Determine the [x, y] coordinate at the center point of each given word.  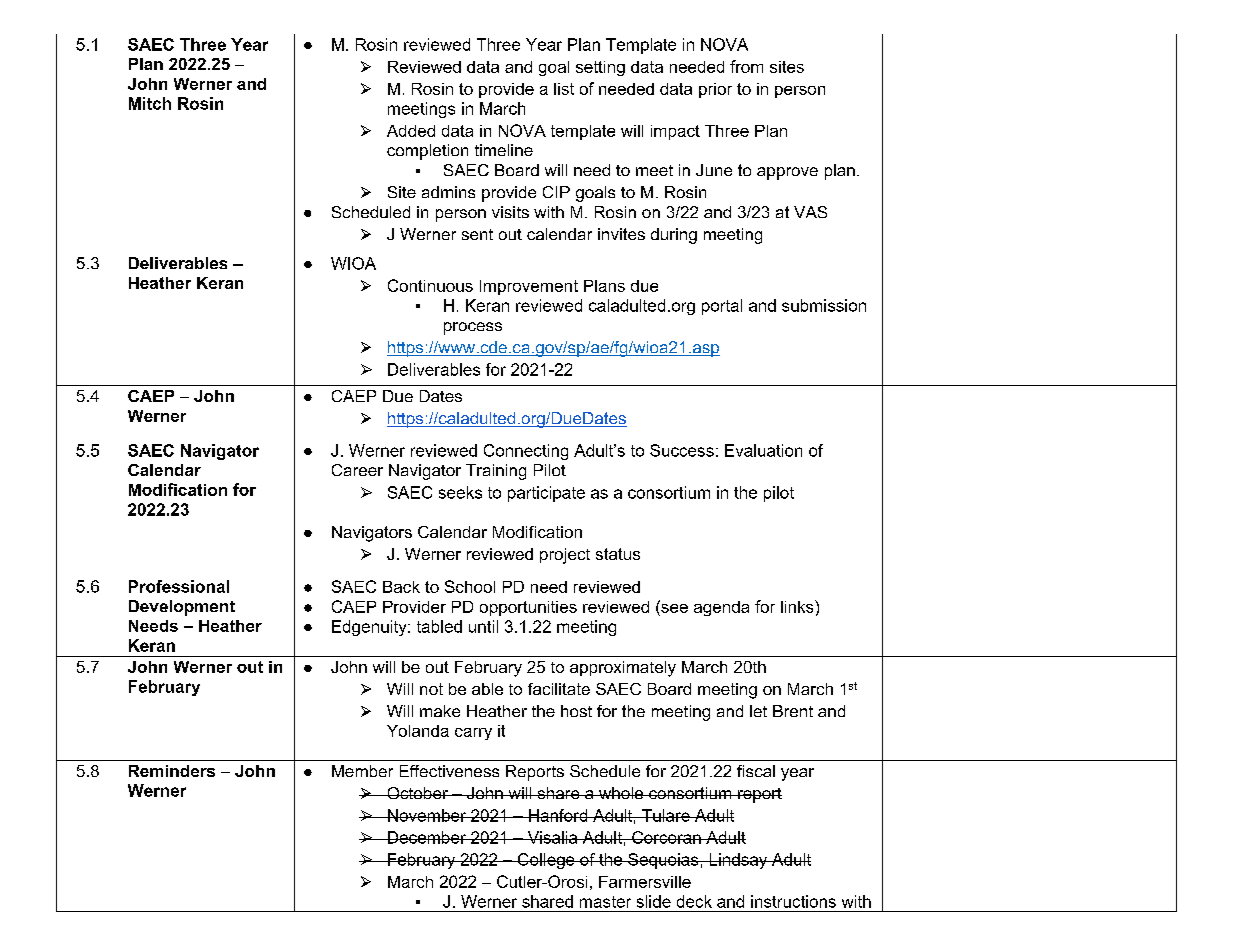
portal [722, 307]
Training [496, 472]
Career [357, 470]
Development [182, 608]
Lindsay [738, 861]
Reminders [172, 771]
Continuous [430, 285]
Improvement [529, 287]
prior [715, 90]
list [564, 89]
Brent [793, 711]
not [431, 689]
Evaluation [763, 450]
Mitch [150, 103]
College [546, 861]
